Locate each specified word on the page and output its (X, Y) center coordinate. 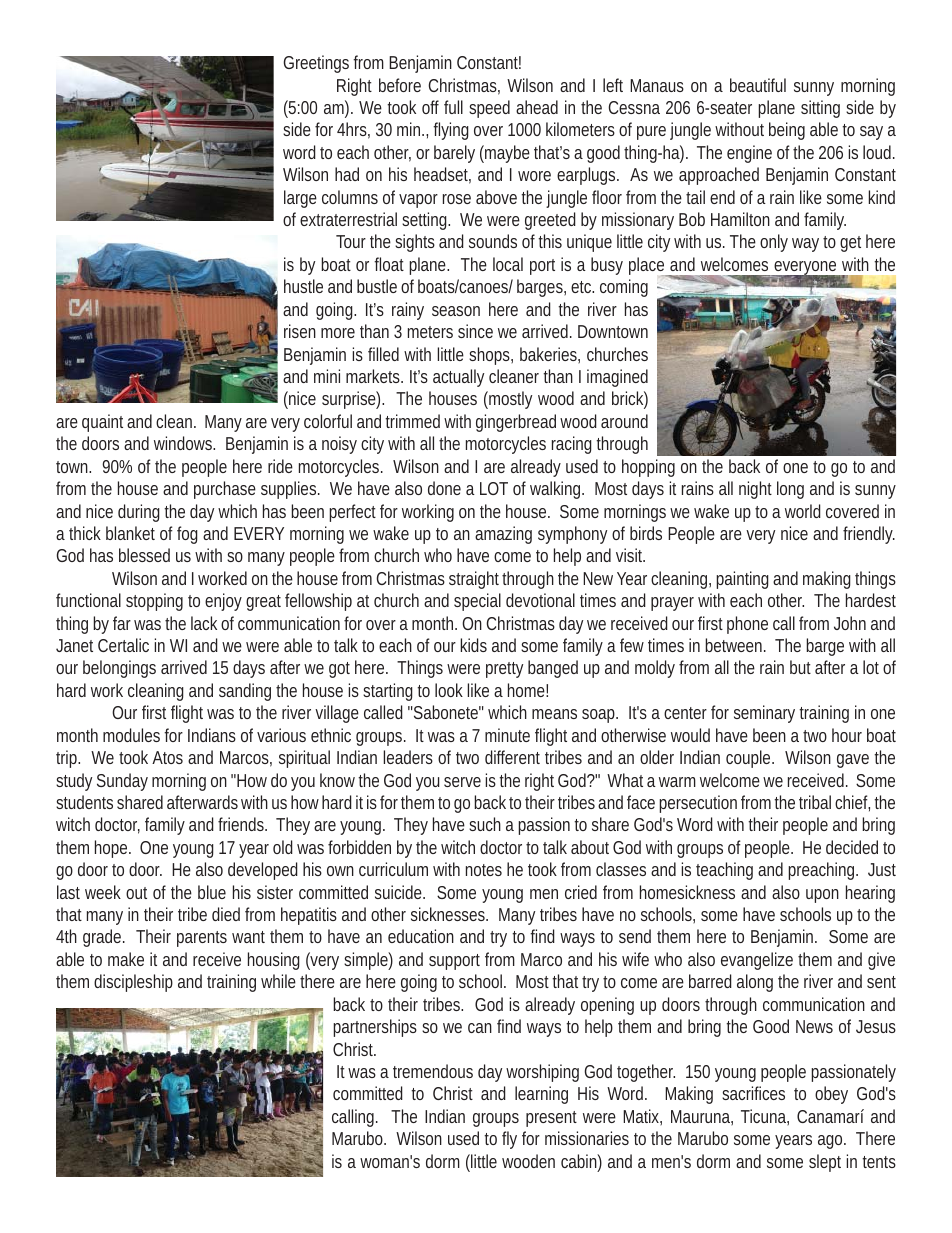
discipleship (133, 983)
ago (832, 1142)
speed (489, 109)
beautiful (758, 85)
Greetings (316, 64)
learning (541, 1095)
